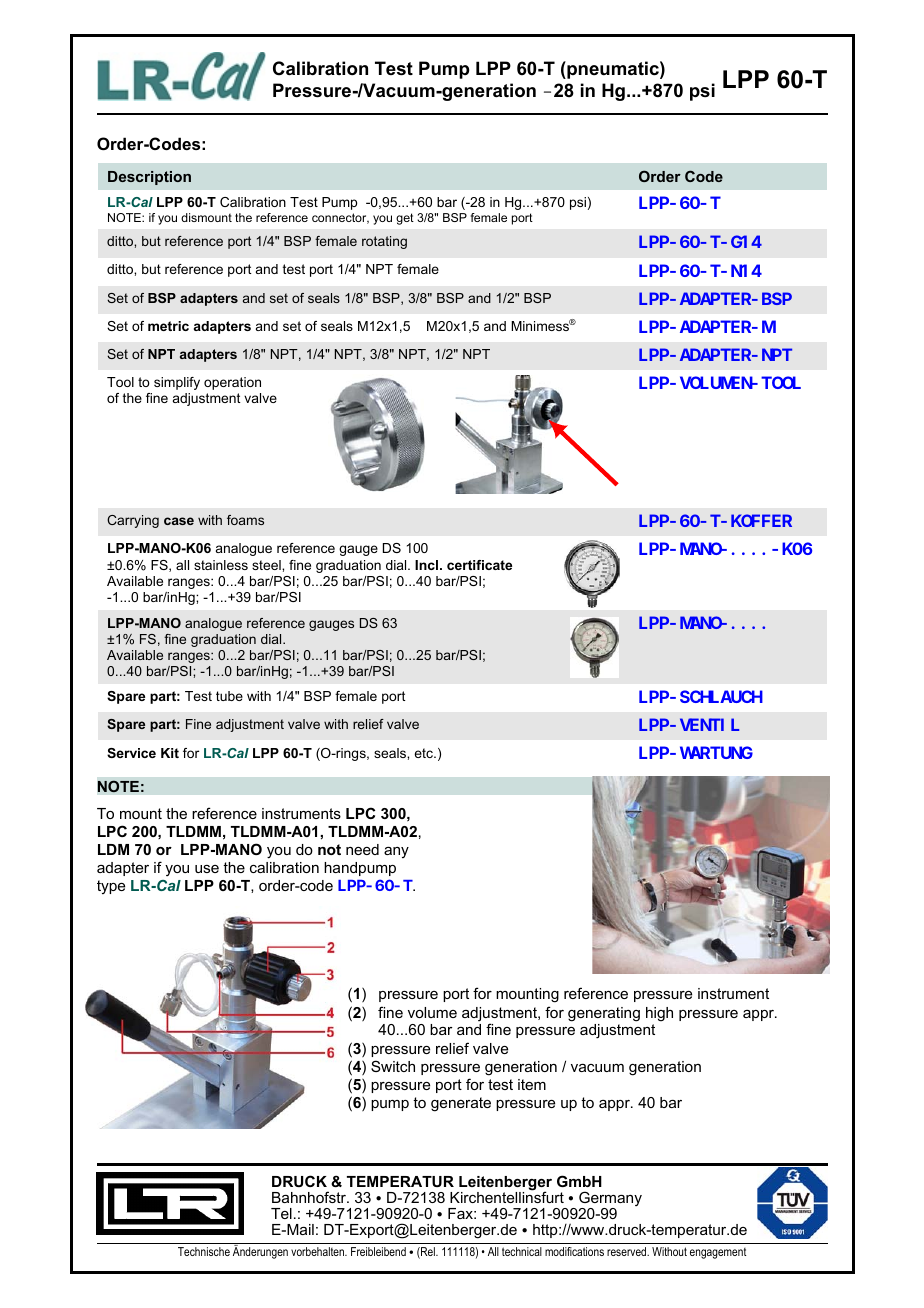 The width and height of the screenshot is (924, 1308). I want to click on Technische, so click(204, 1251).
